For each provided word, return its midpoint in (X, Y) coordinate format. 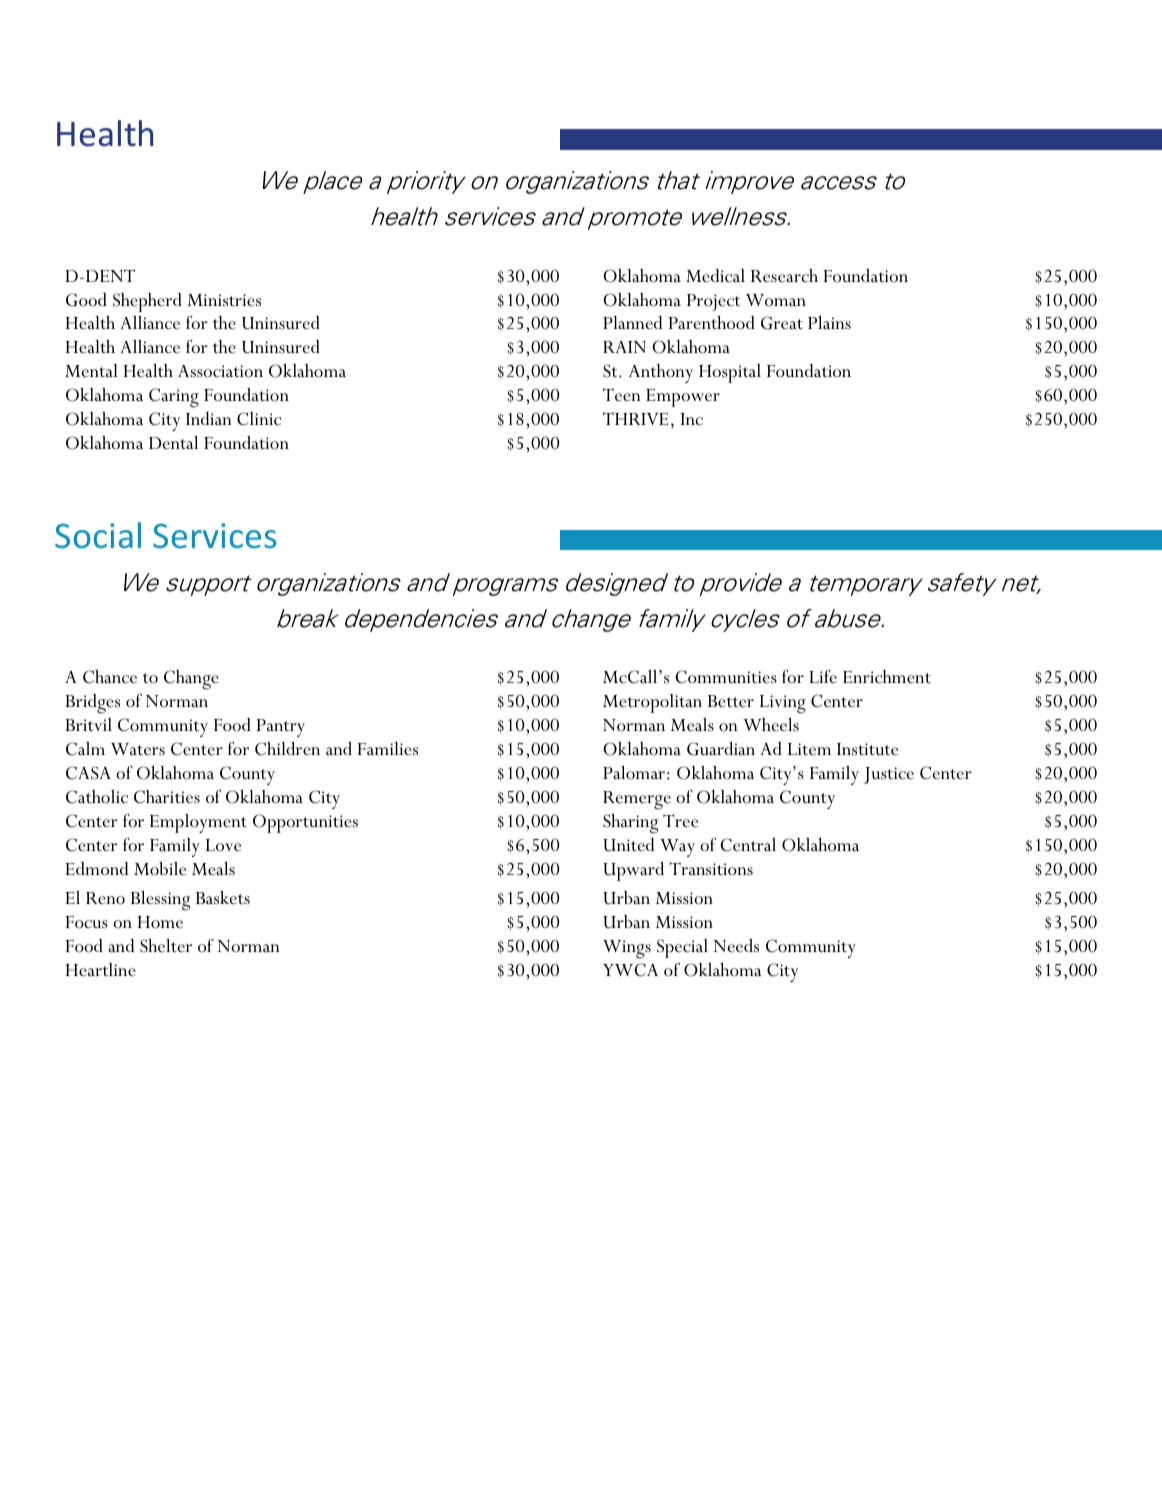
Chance (110, 677)
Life (823, 677)
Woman (776, 300)
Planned (633, 323)
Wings (627, 949)
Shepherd (147, 302)
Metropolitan (652, 703)
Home (160, 922)
